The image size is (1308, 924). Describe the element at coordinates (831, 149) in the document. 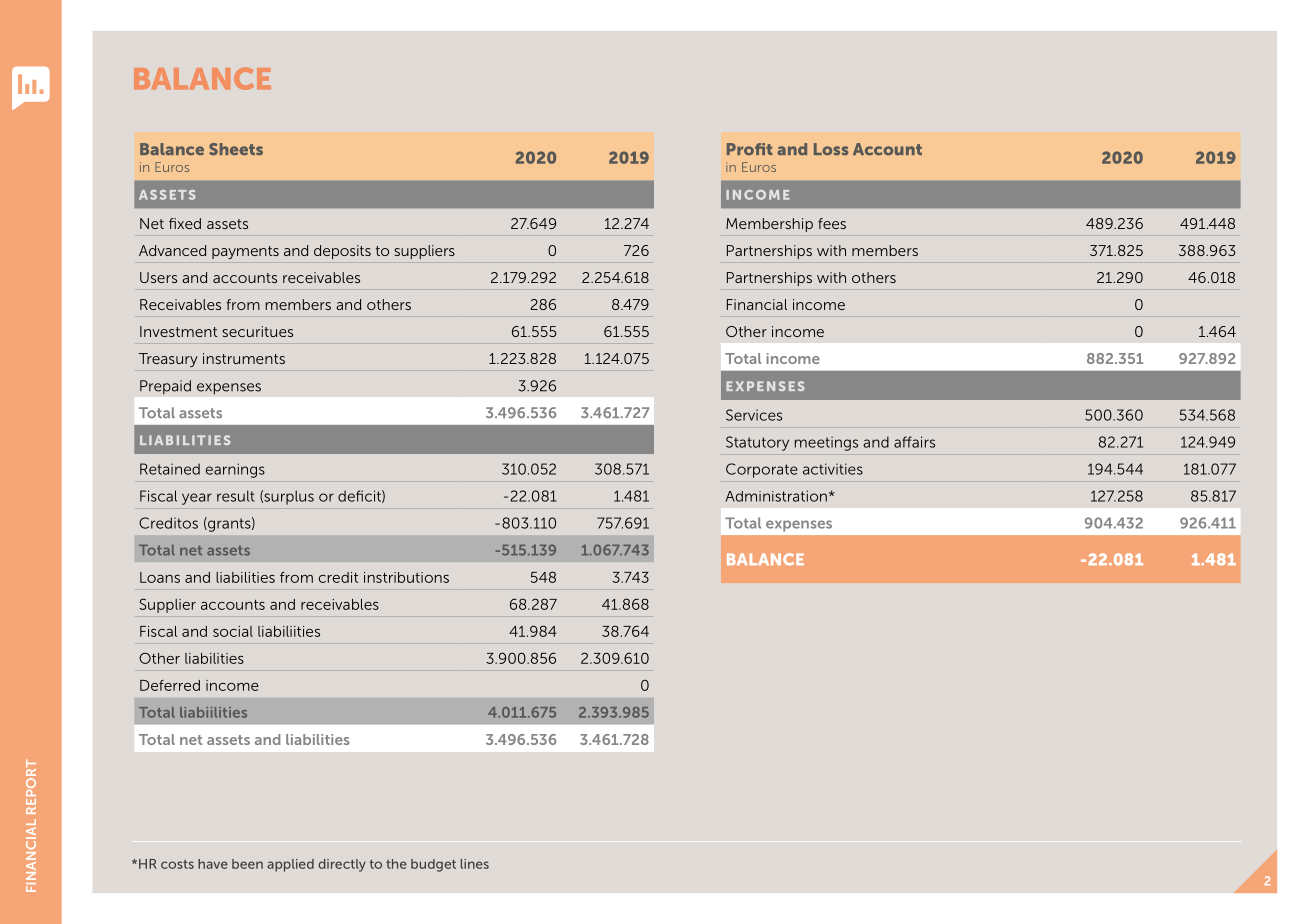

I see `Loss` at that location.
